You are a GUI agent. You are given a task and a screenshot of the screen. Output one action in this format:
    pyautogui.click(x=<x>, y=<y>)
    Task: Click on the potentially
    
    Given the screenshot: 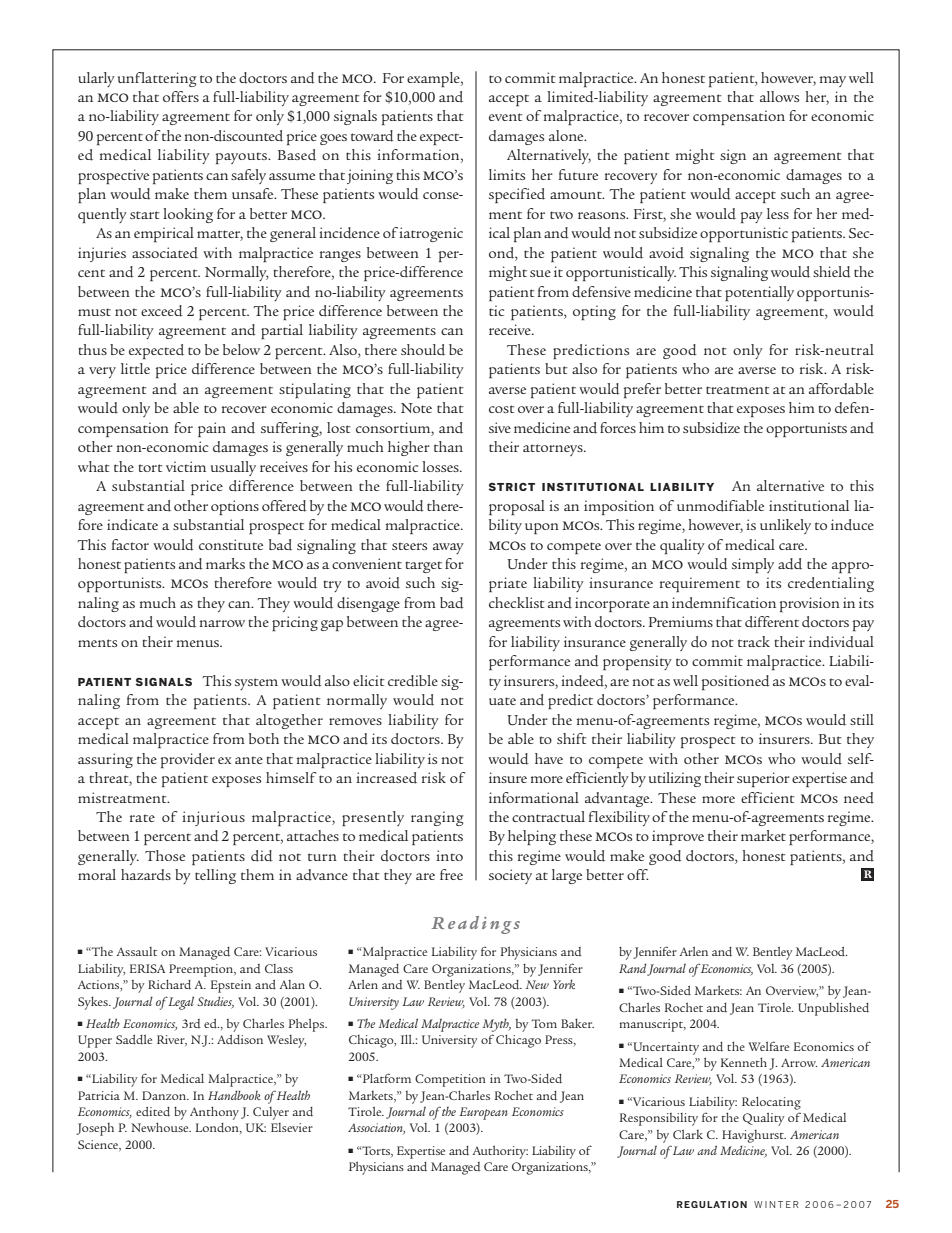 What is the action you would take?
    pyautogui.click(x=759, y=293)
